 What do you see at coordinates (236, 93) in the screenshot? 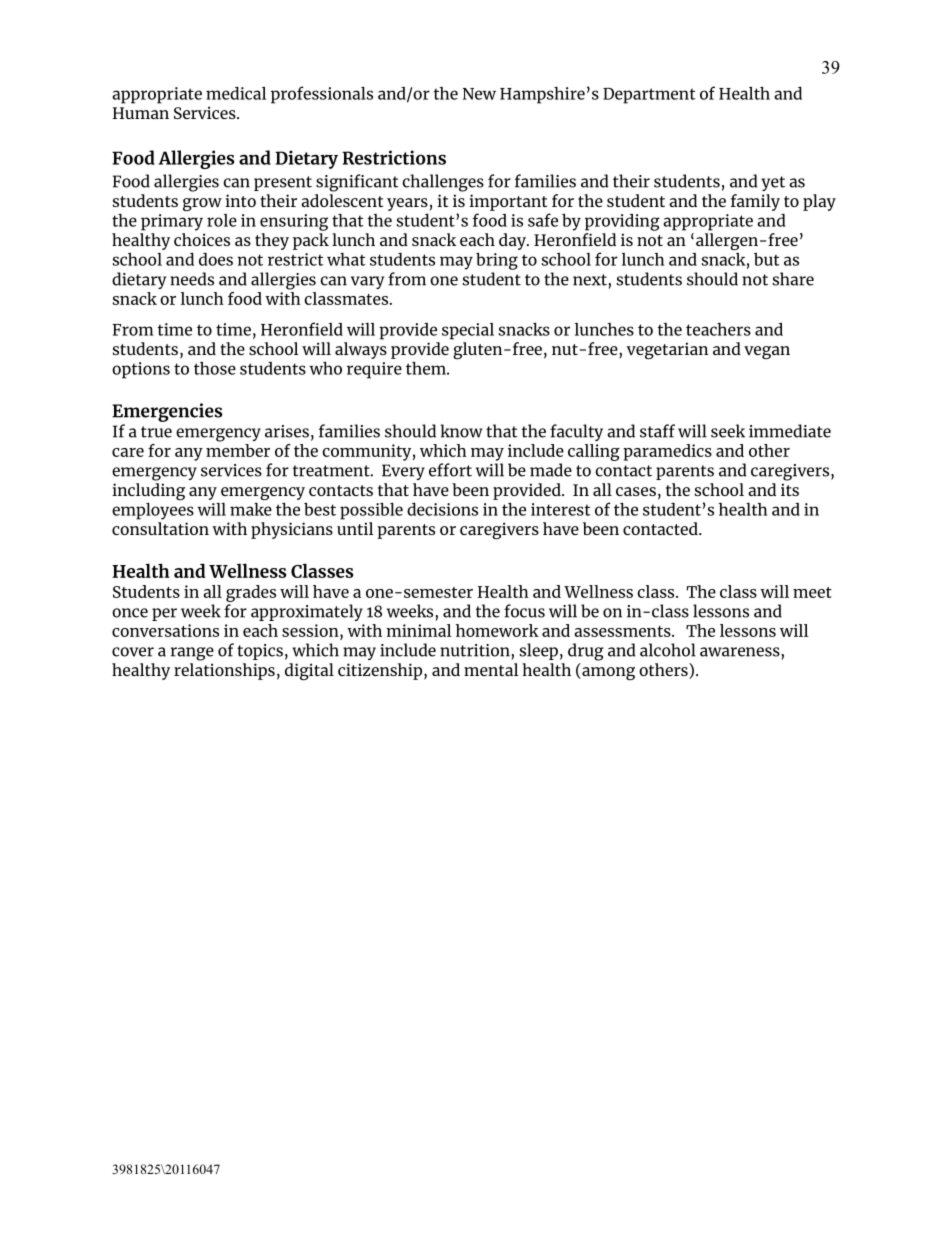
I see `medical` at bounding box center [236, 93].
